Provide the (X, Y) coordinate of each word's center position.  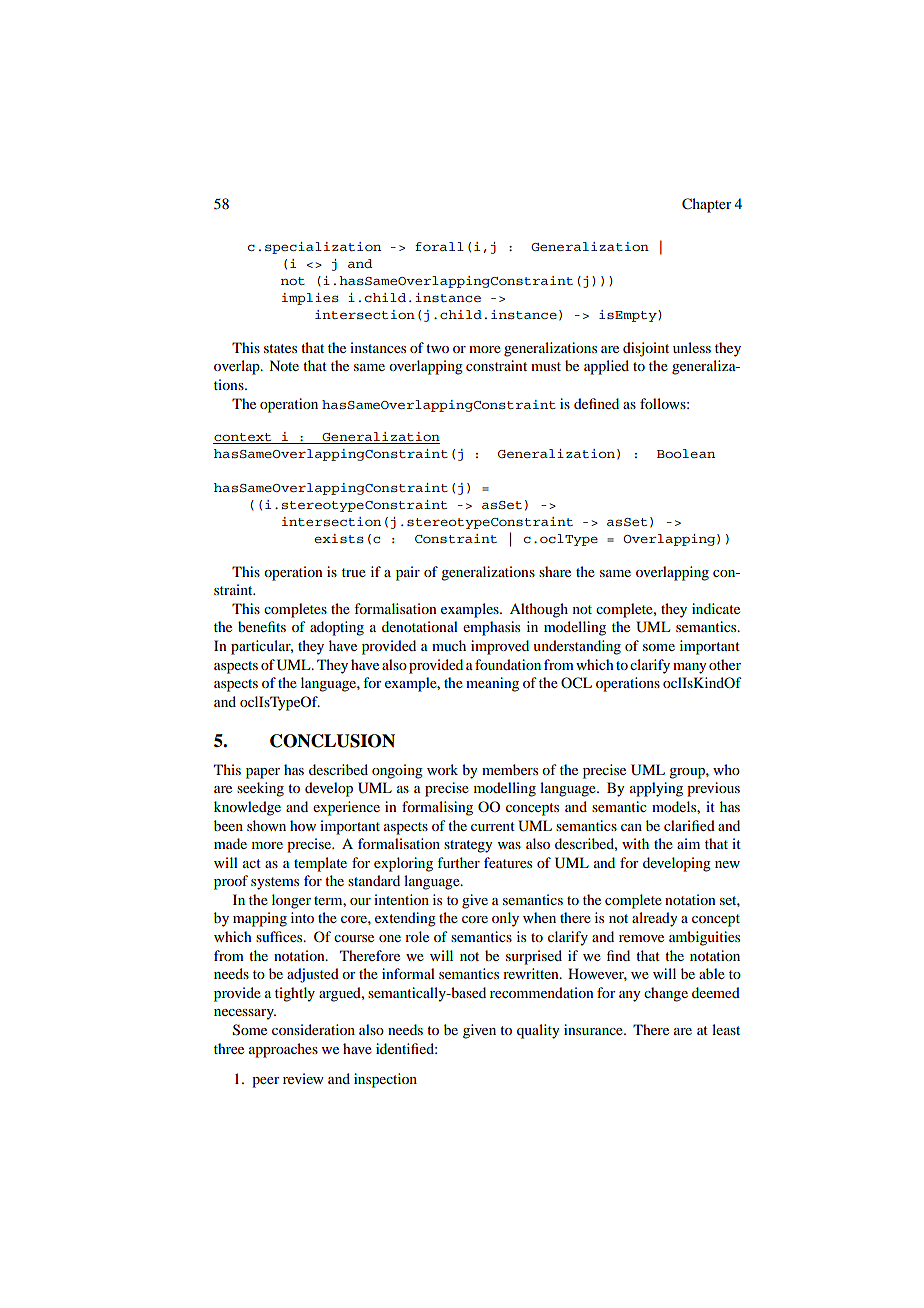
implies (310, 299)
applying (656, 789)
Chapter (707, 205)
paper (263, 773)
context (243, 438)
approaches (283, 1050)
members (510, 769)
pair (408, 573)
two (437, 348)
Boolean (686, 453)
